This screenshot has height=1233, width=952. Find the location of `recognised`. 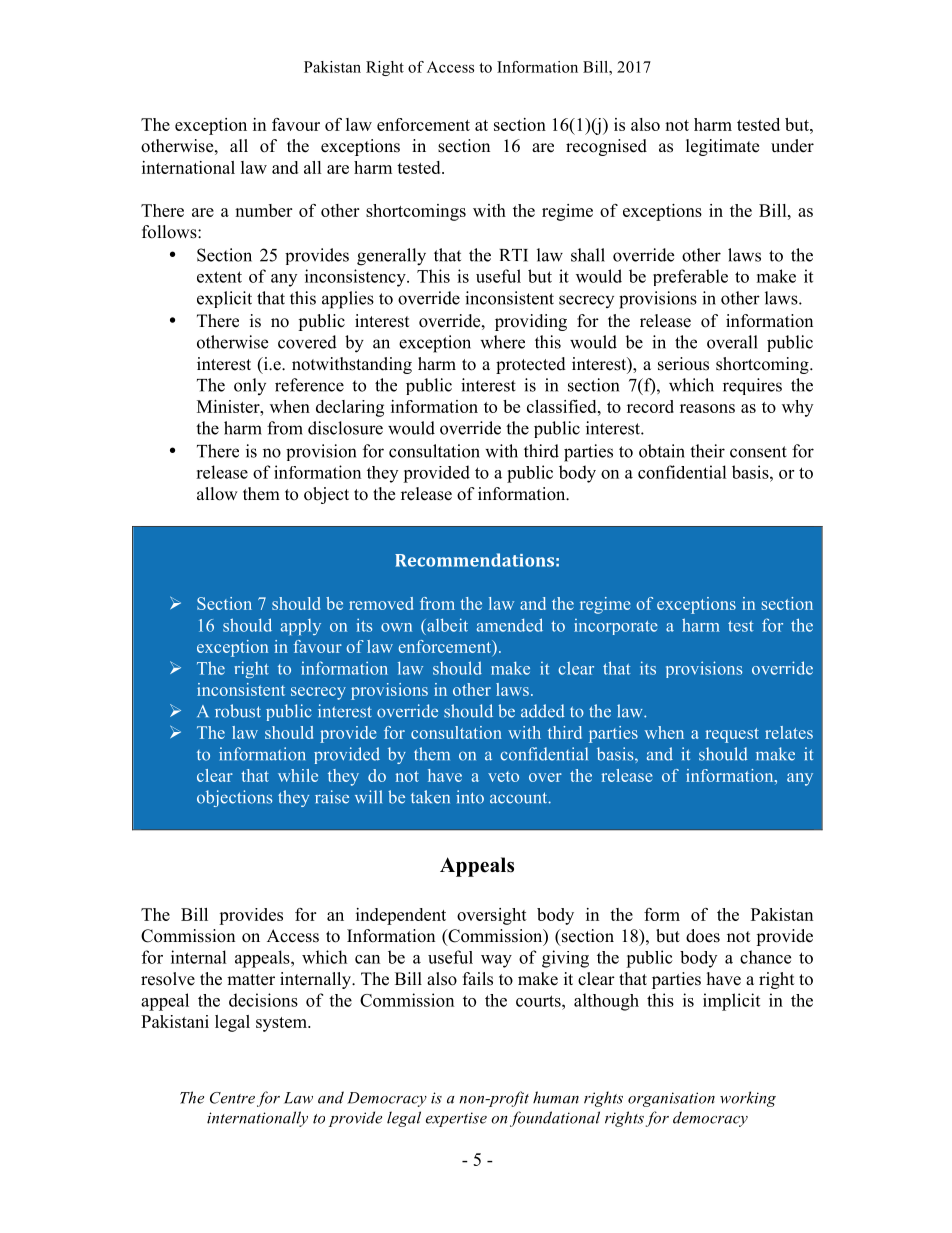

recognised is located at coordinates (606, 147).
